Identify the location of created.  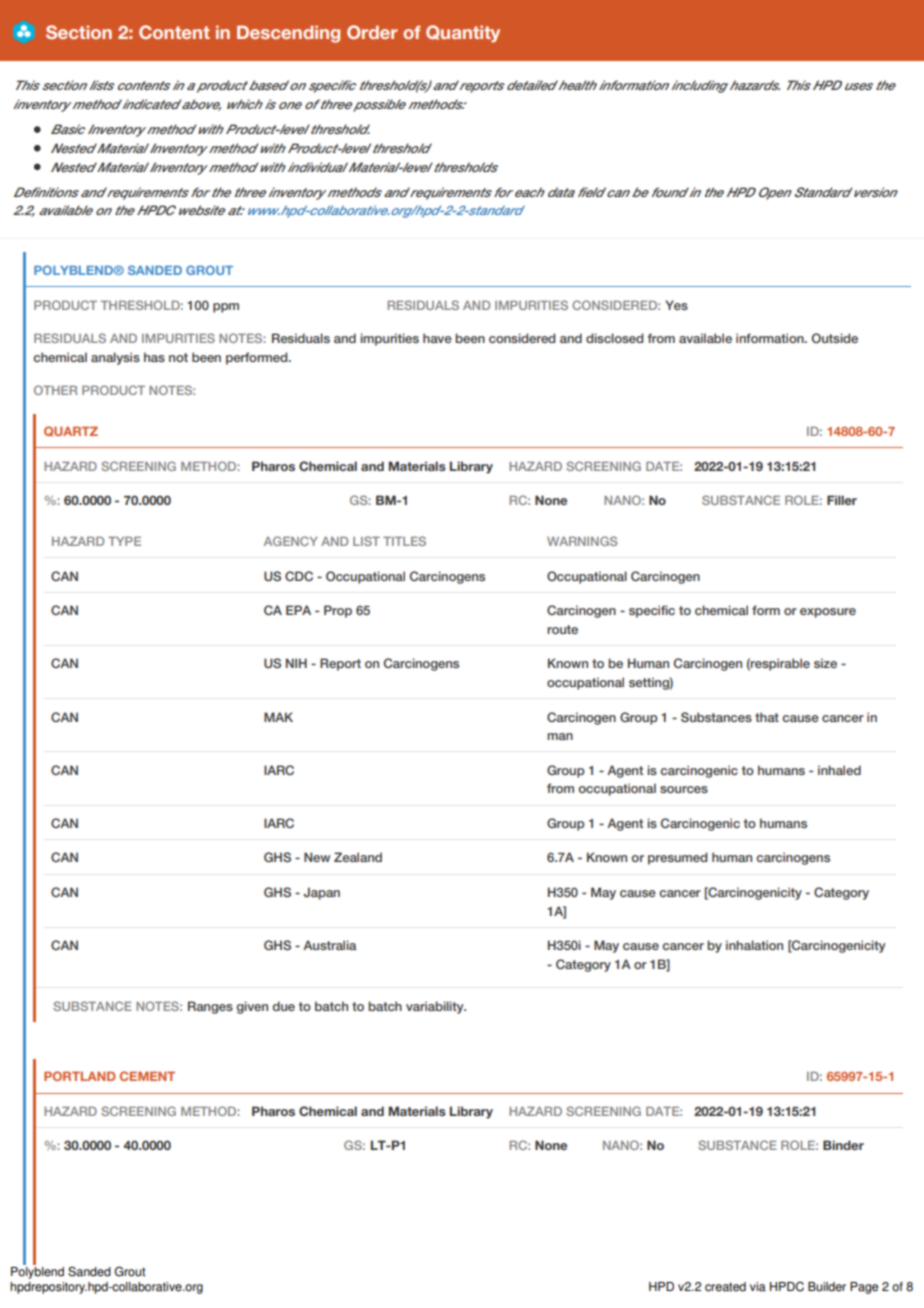
(725, 1287).
